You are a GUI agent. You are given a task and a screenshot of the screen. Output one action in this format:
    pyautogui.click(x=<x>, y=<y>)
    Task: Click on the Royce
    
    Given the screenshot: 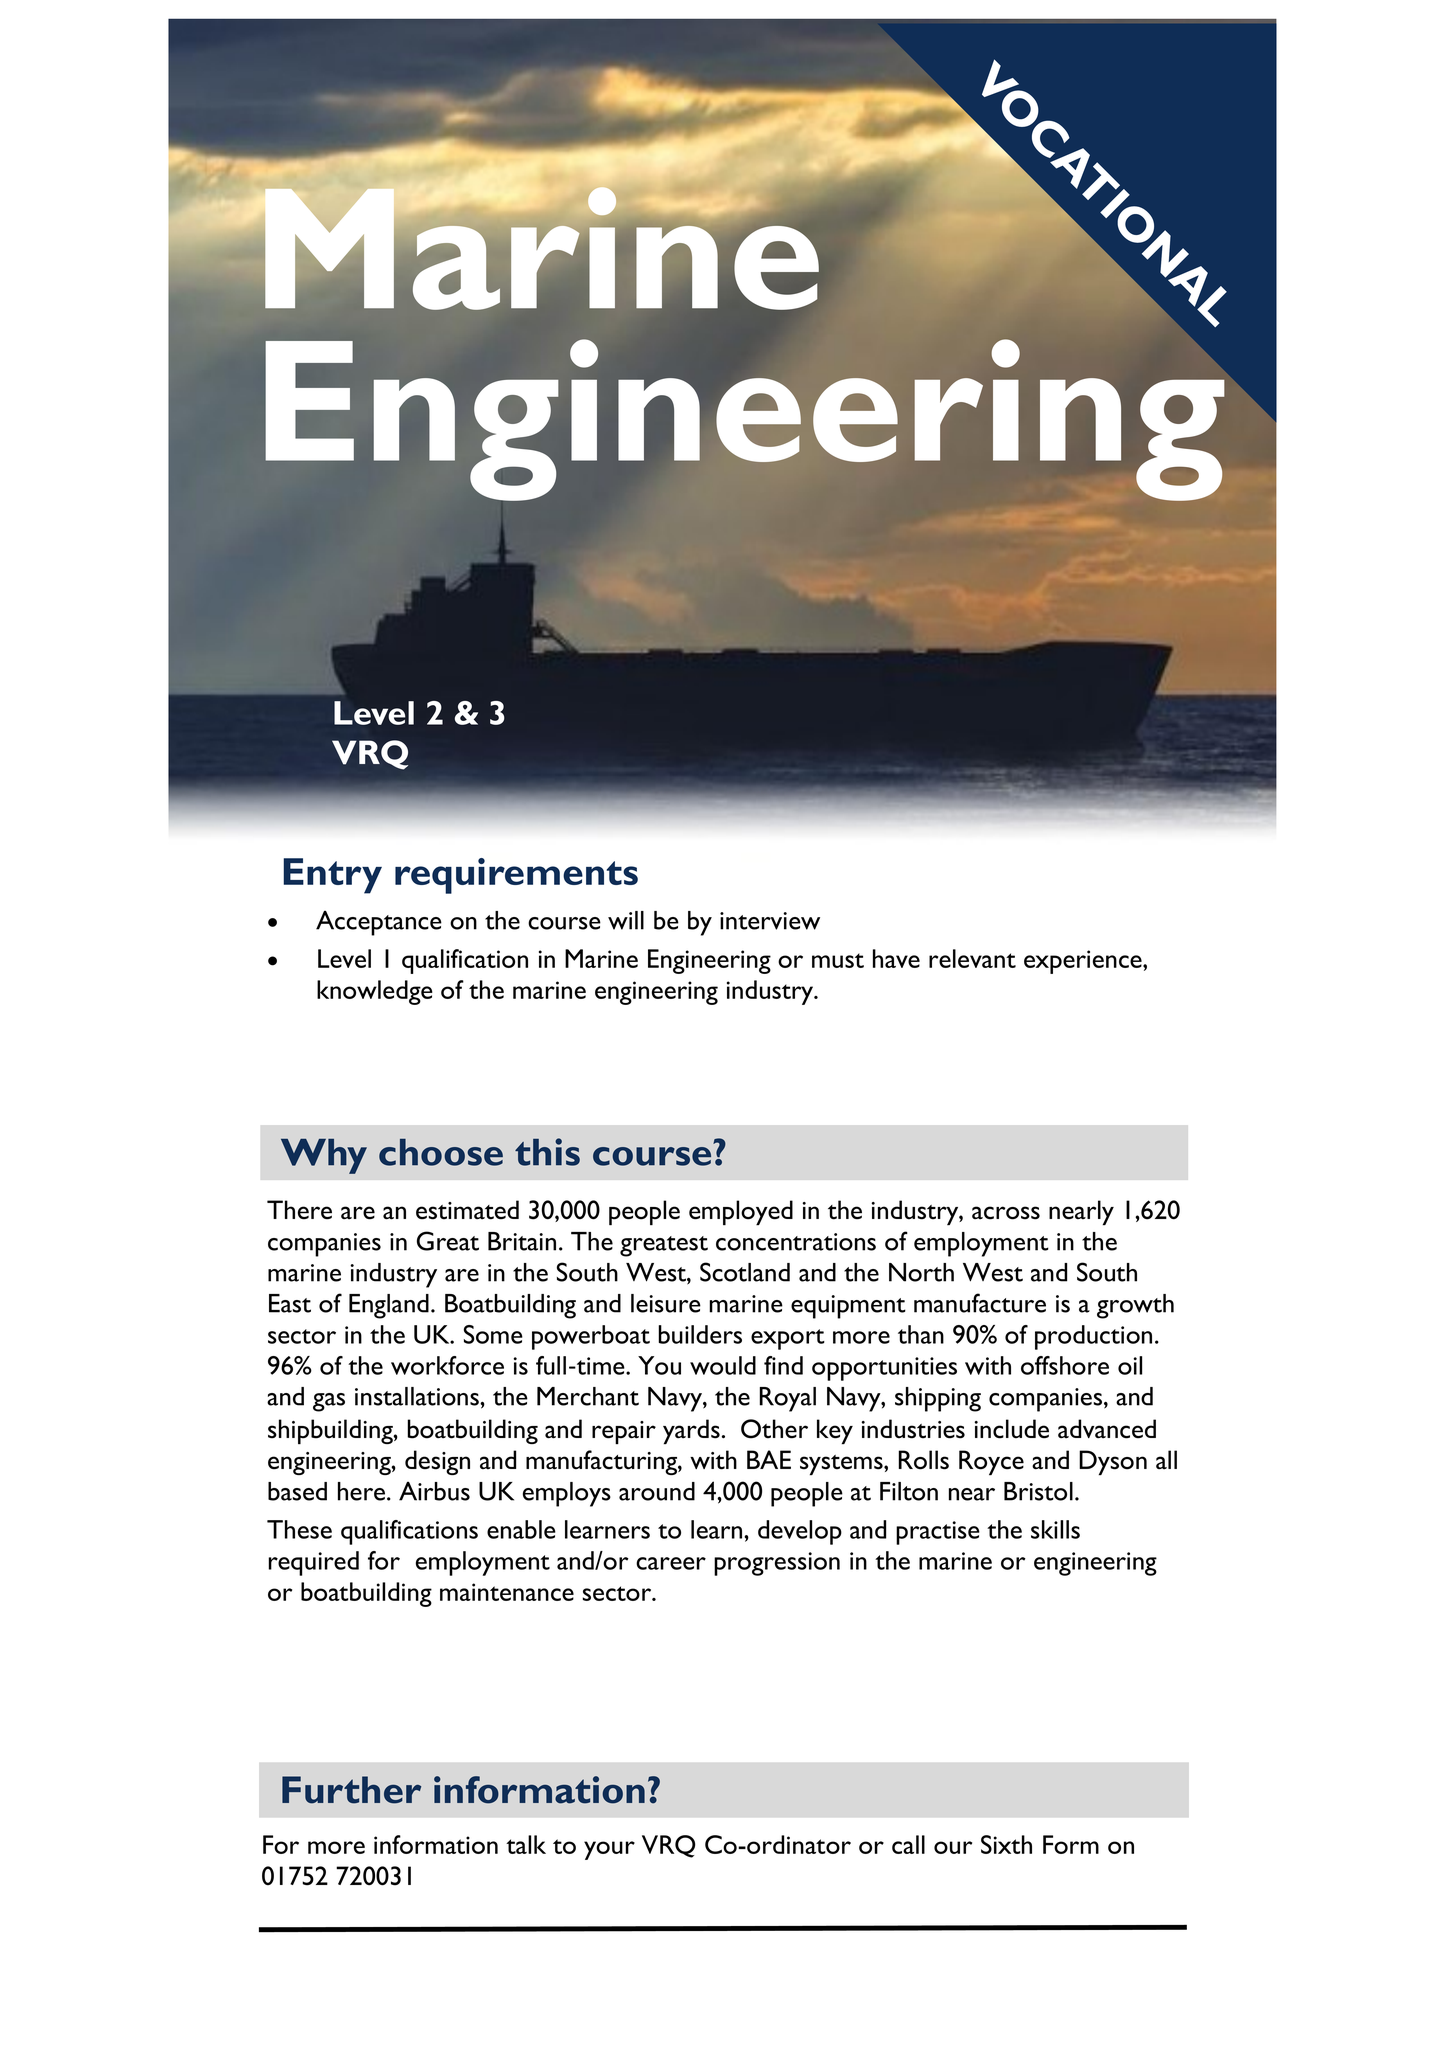 What is the action you would take?
    pyautogui.click(x=991, y=1462)
